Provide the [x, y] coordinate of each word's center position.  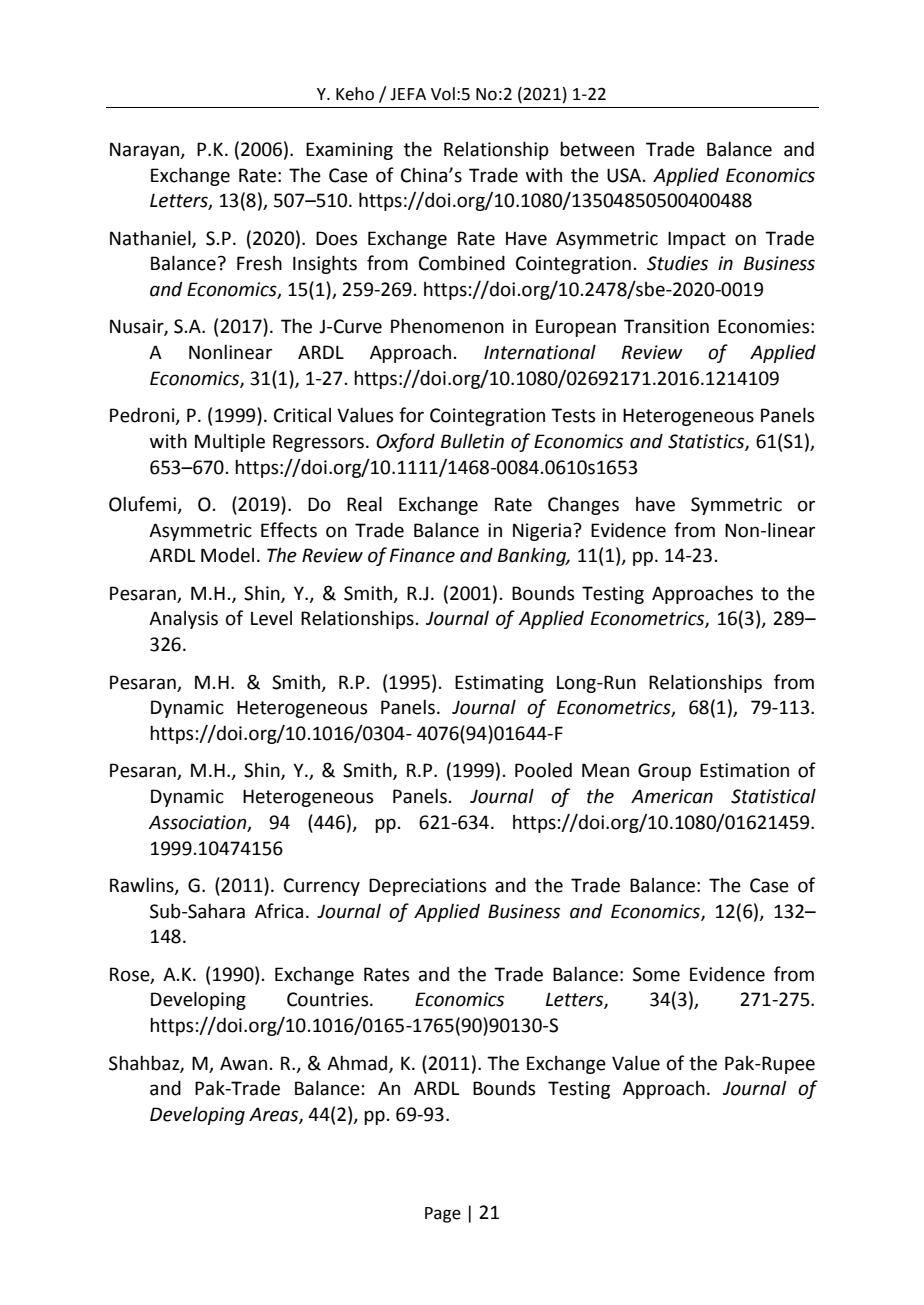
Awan [243, 1063]
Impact [697, 240]
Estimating [499, 684]
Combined [462, 263]
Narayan [146, 151]
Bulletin [472, 441]
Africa [279, 911]
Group [664, 772]
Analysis [183, 620]
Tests [573, 415]
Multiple [230, 442]
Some [656, 974]
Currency [322, 887]
